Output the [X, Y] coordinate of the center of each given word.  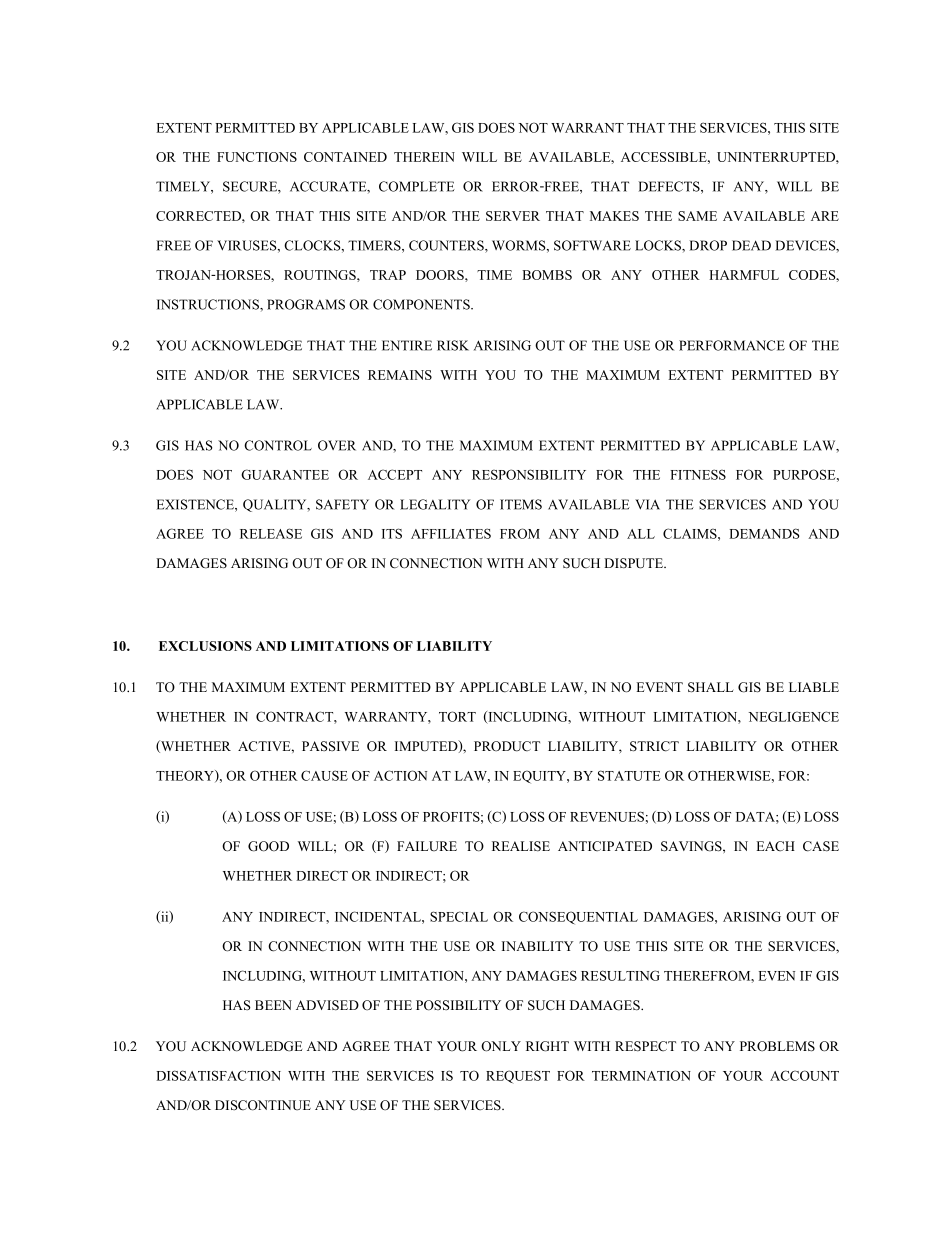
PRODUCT [507, 746]
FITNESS [698, 474]
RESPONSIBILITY [529, 474]
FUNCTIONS [257, 157]
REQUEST [518, 1076]
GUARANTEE [285, 474]
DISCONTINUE [263, 1105]
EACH [775, 846]
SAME [697, 216]
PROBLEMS [777, 1046]
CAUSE [324, 775]
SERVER [513, 216]
